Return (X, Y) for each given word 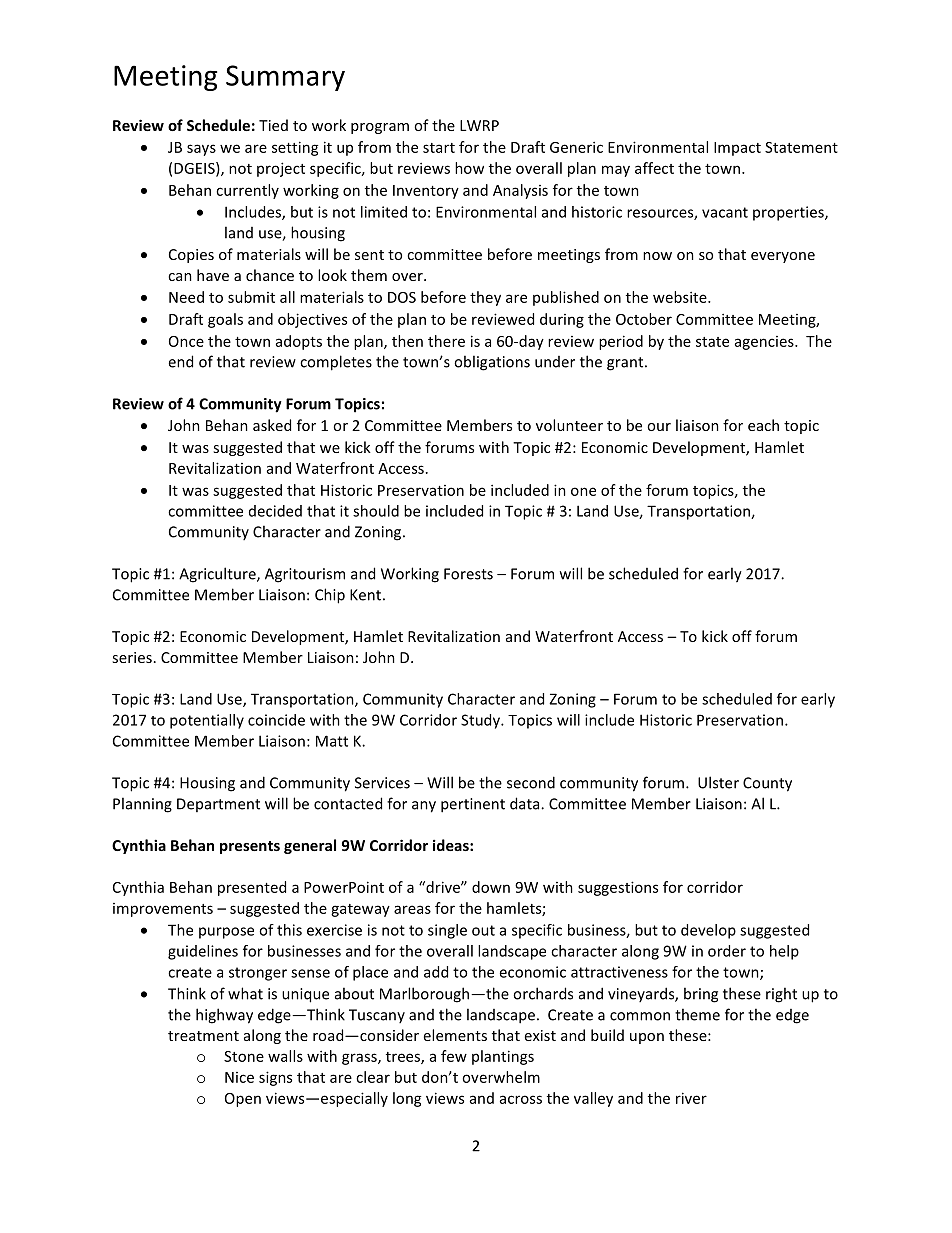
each (763, 425)
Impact (737, 149)
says (201, 150)
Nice (239, 1077)
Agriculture (218, 575)
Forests (468, 574)
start (439, 148)
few (454, 1056)
